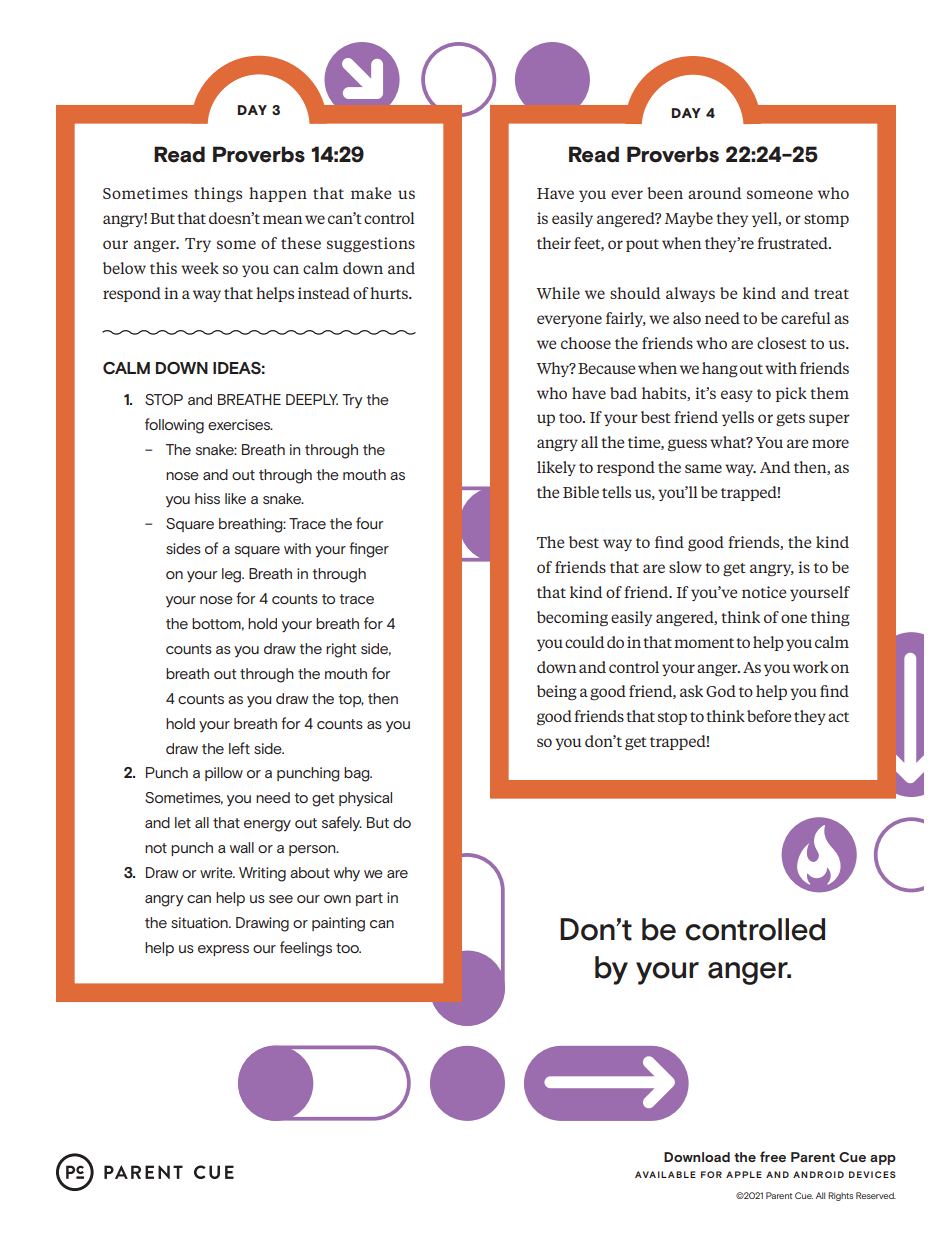 This page has width=952, height=1233. What do you see at coordinates (282, 219) in the page?
I see `mean` at bounding box center [282, 219].
